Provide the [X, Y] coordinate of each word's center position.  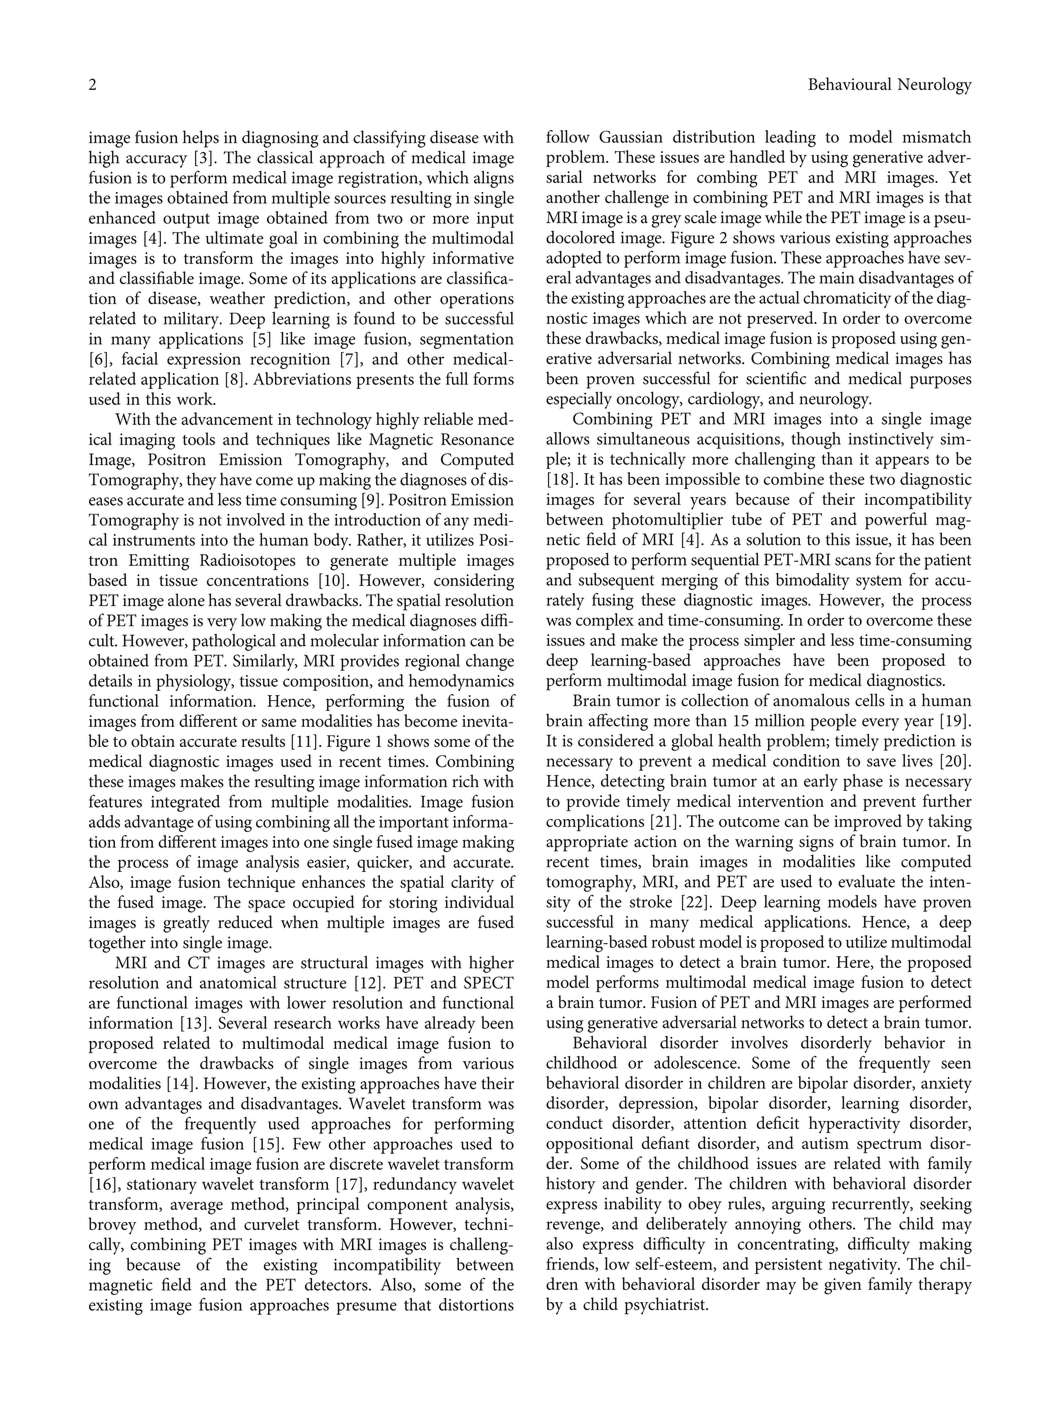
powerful [896, 521]
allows [568, 438]
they [201, 481]
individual [479, 901]
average [197, 1208]
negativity [864, 1266]
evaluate [866, 881]
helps [201, 139]
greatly [186, 924]
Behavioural [850, 83]
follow [568, 136]
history [570, 1185]
